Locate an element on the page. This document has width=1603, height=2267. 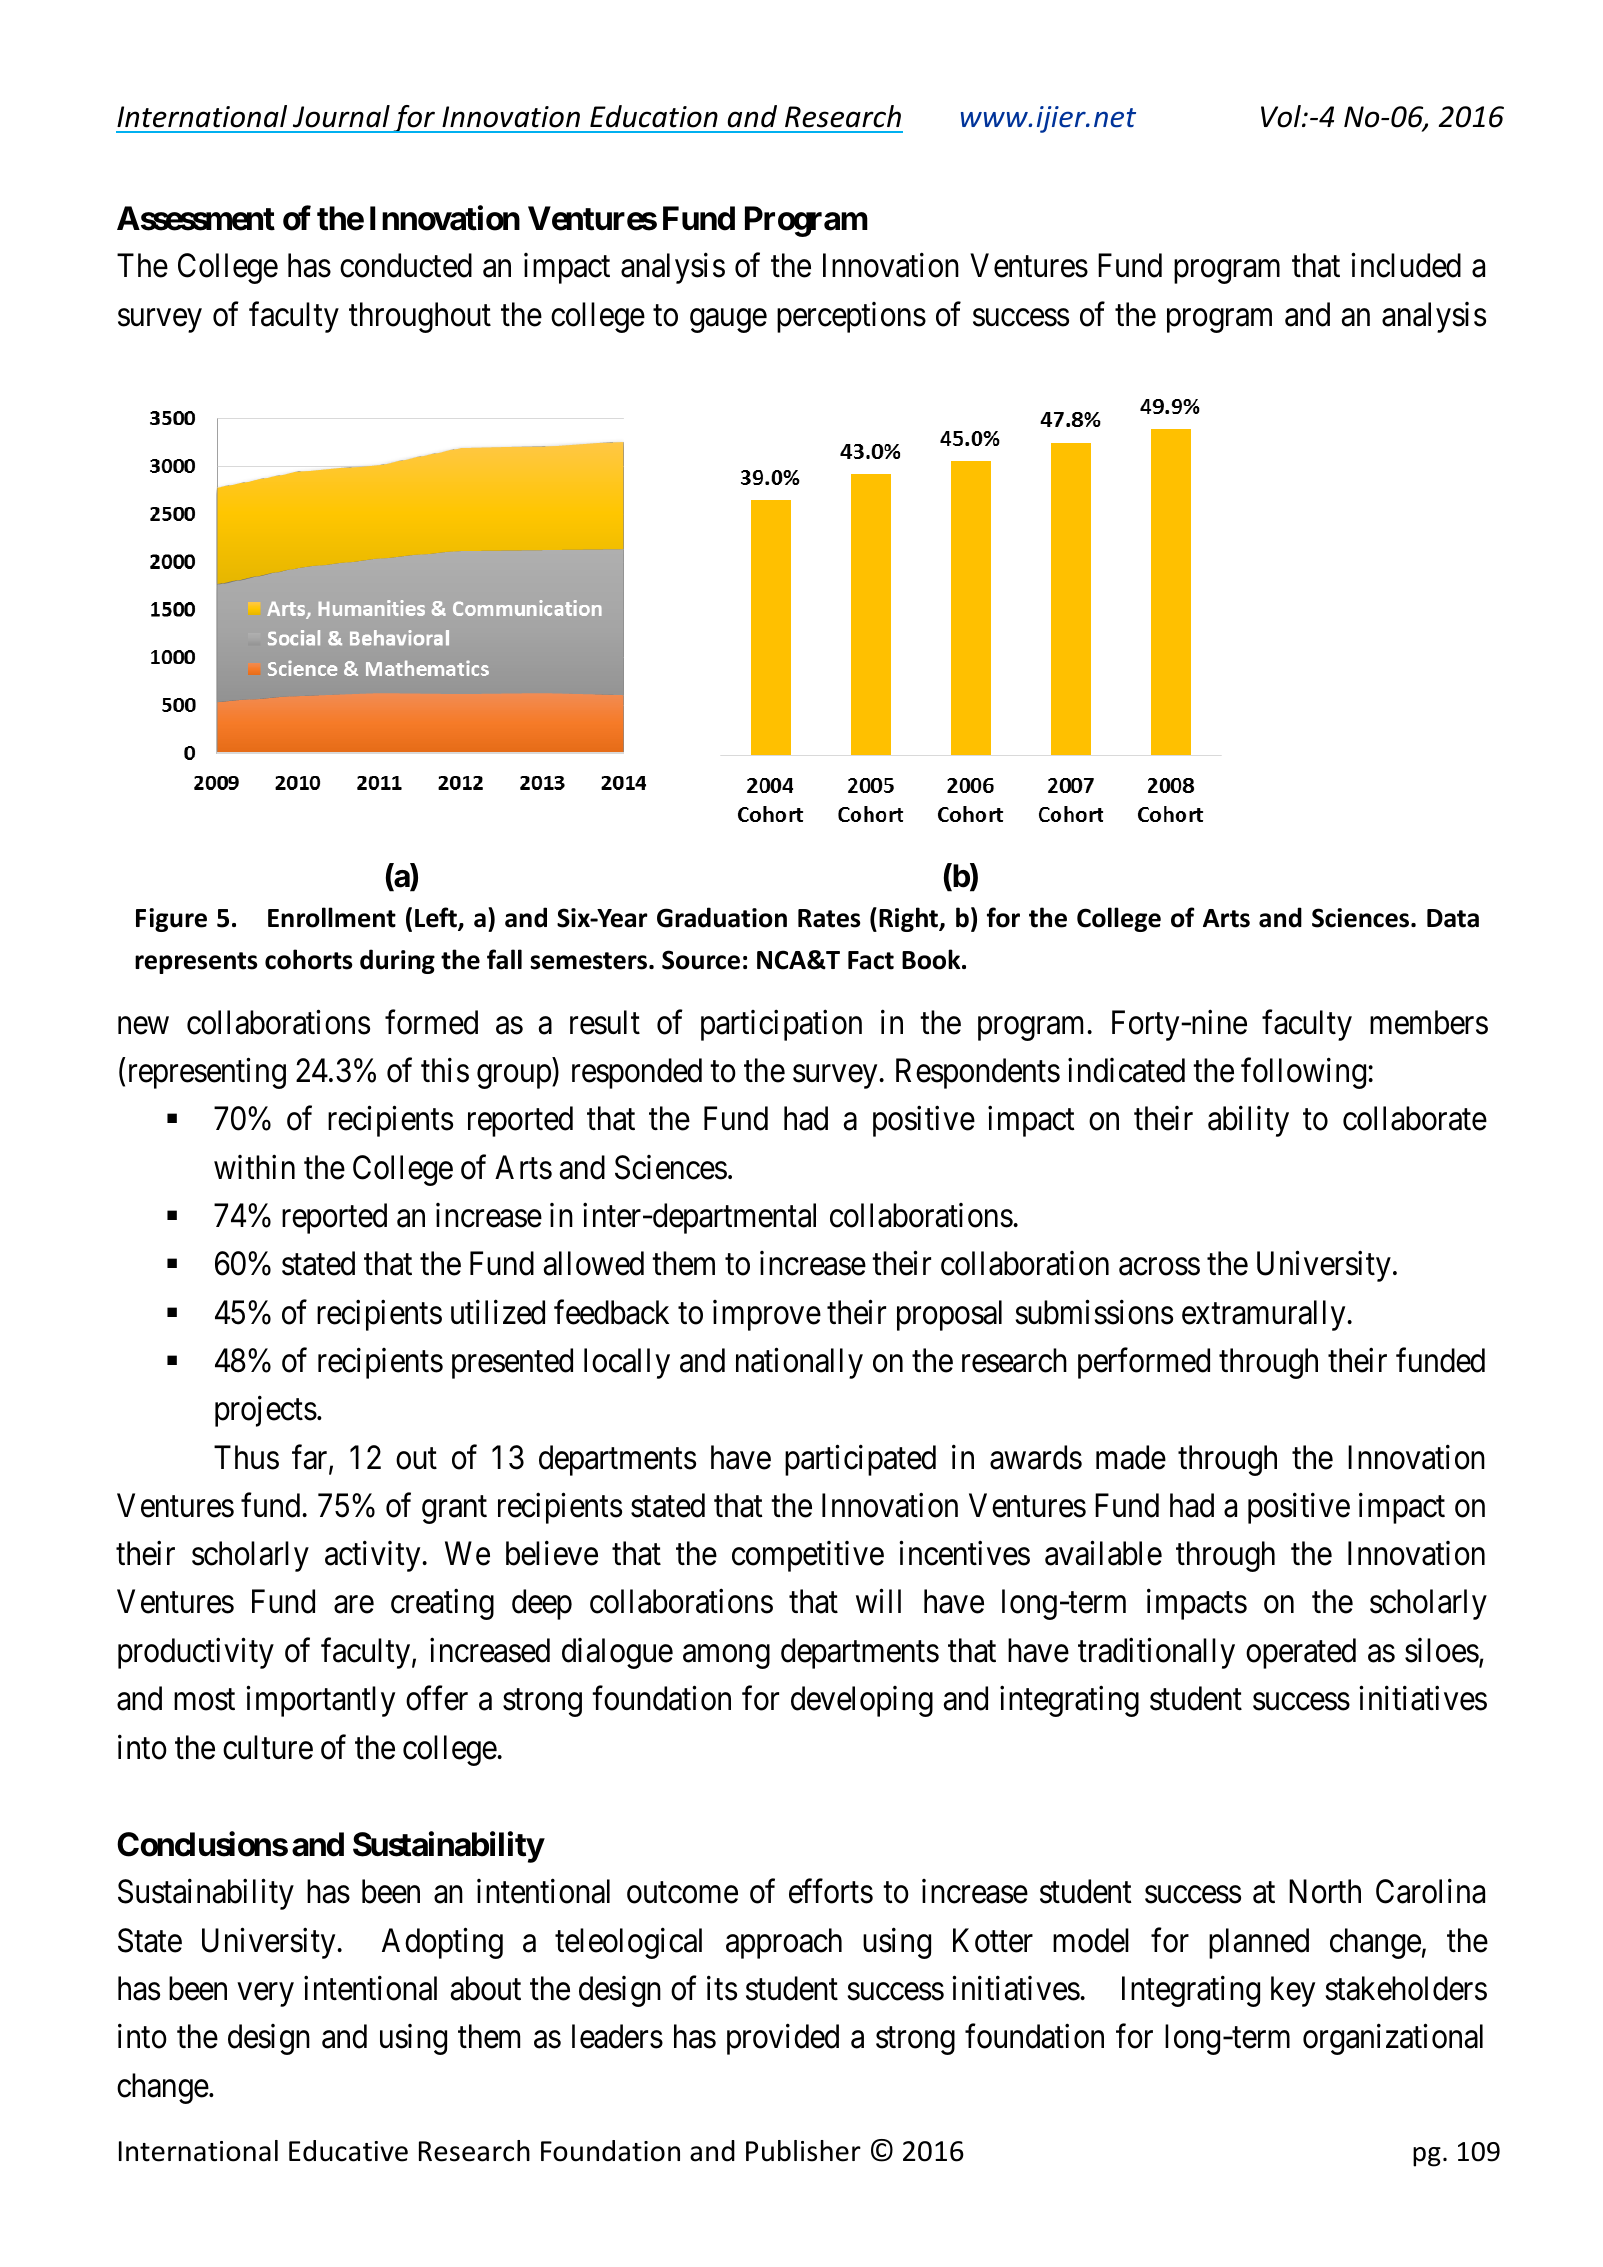
within is located at coordinates (254, 1167).
